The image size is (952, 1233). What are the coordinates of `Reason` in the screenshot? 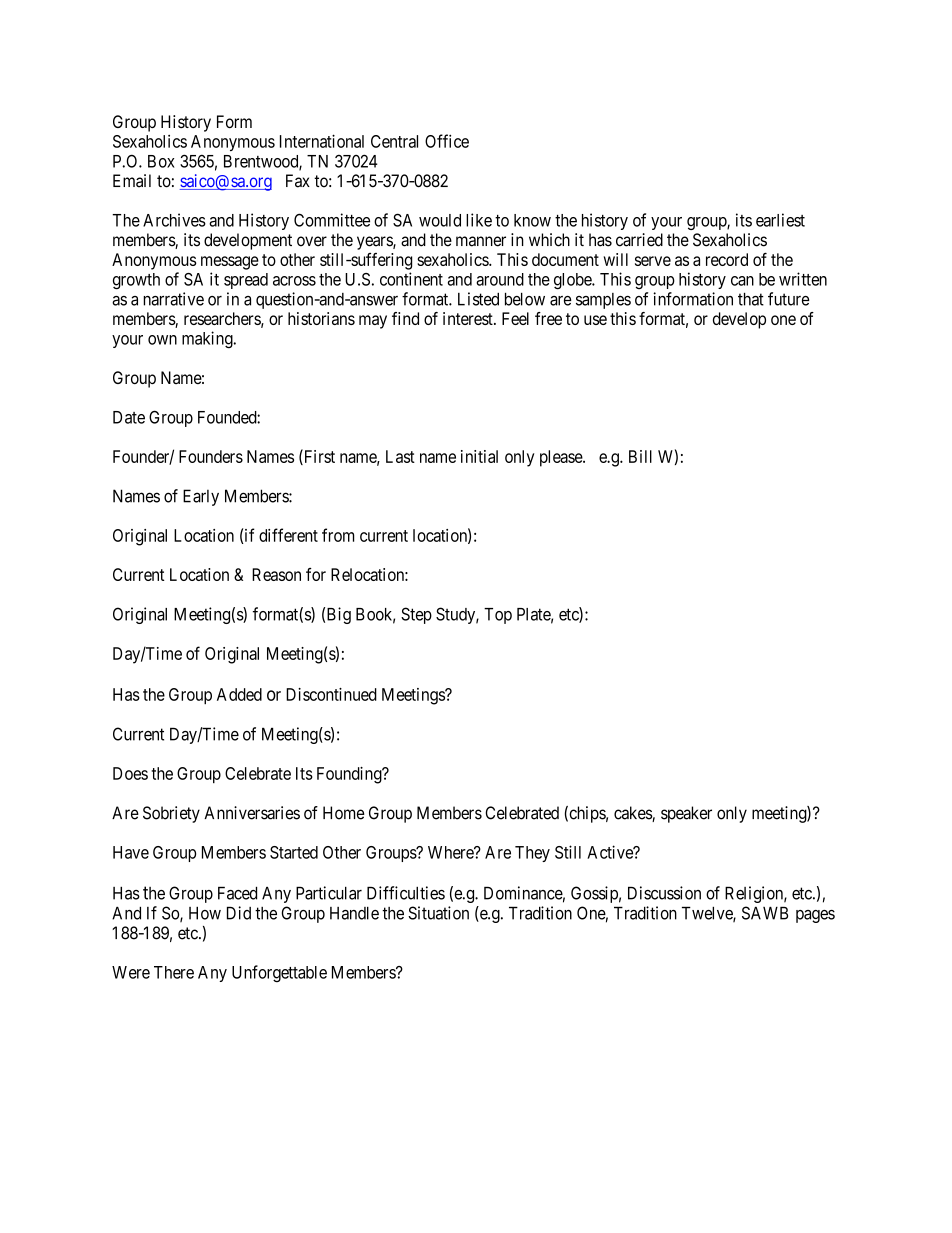 It's located at (276, 574).
